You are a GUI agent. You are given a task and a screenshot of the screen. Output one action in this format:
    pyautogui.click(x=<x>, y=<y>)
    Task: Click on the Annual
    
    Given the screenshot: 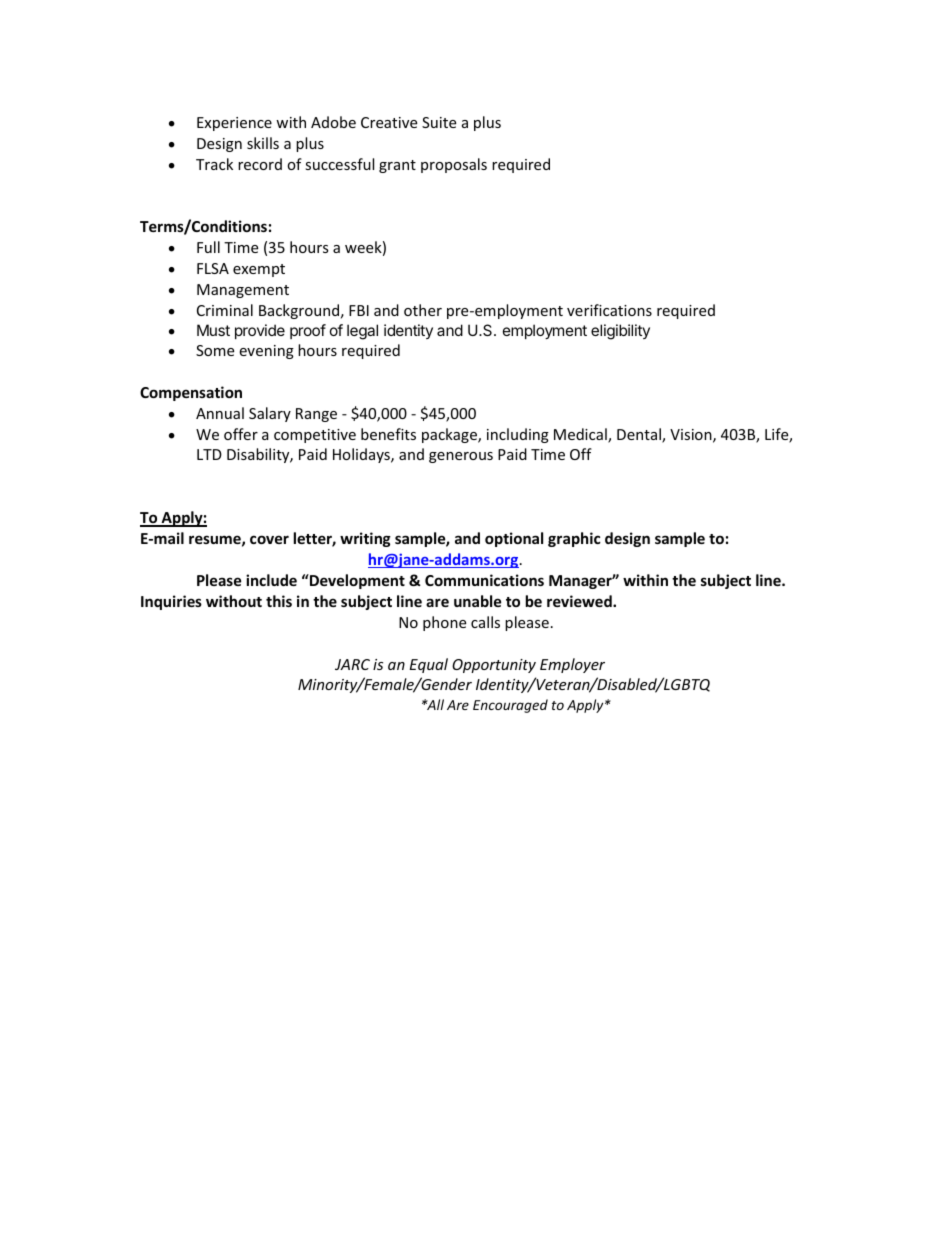 What is the action you would take?
    pyautogui.click(x=220, y=413)
